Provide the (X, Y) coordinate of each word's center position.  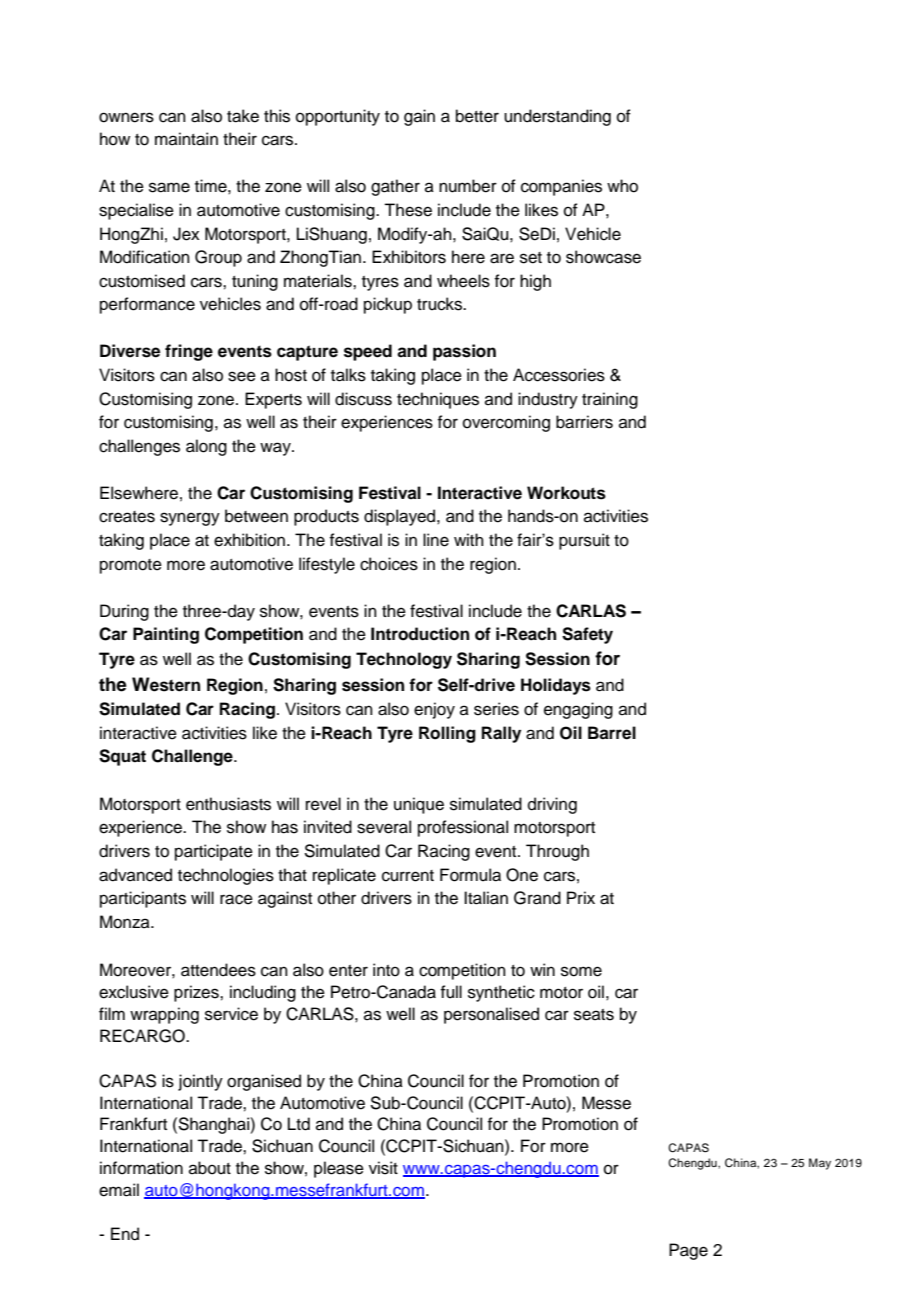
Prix (581, 897)
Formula (470, 875)
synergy (190, 519)
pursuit (584, 541)
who (622, 186)
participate (214, 852)
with (469, 539)
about (210, 1168)
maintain (186, 139)
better (477, 116)
